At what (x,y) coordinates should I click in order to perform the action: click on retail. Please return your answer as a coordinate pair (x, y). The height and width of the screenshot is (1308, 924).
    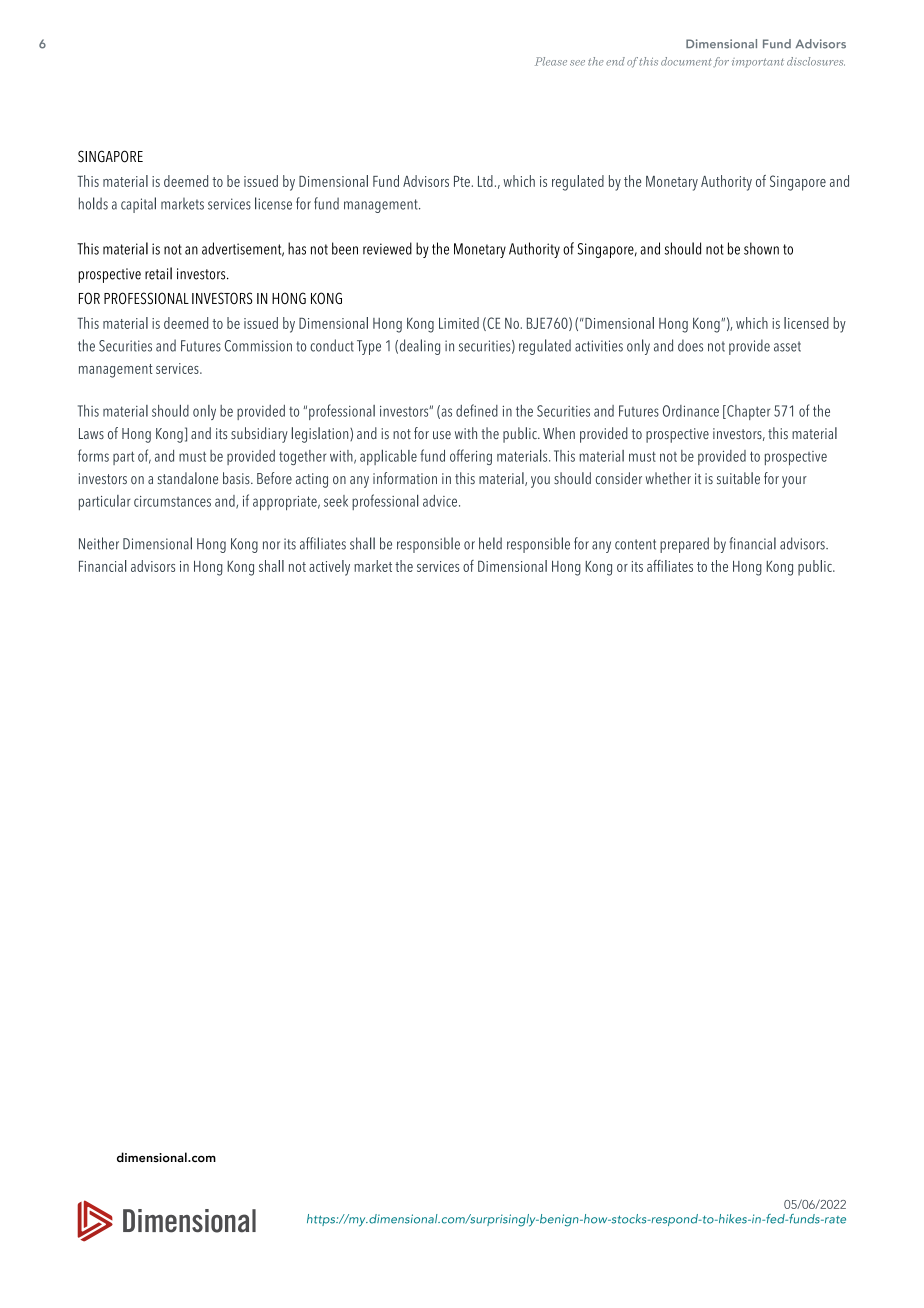
    Looking at the image, I should click on (158, 273).
